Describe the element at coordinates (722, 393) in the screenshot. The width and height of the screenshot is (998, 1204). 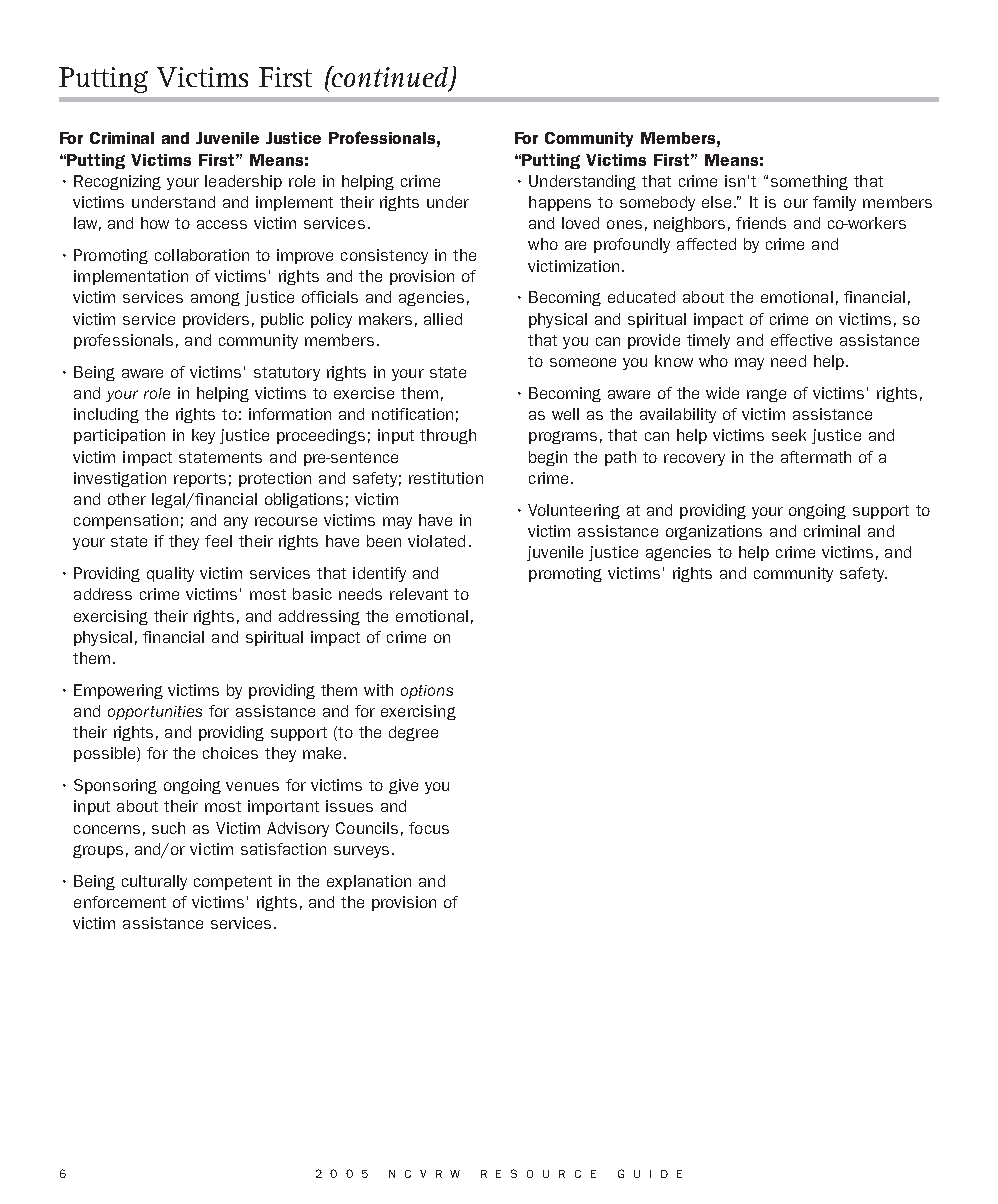
I see `wide` at that location.
